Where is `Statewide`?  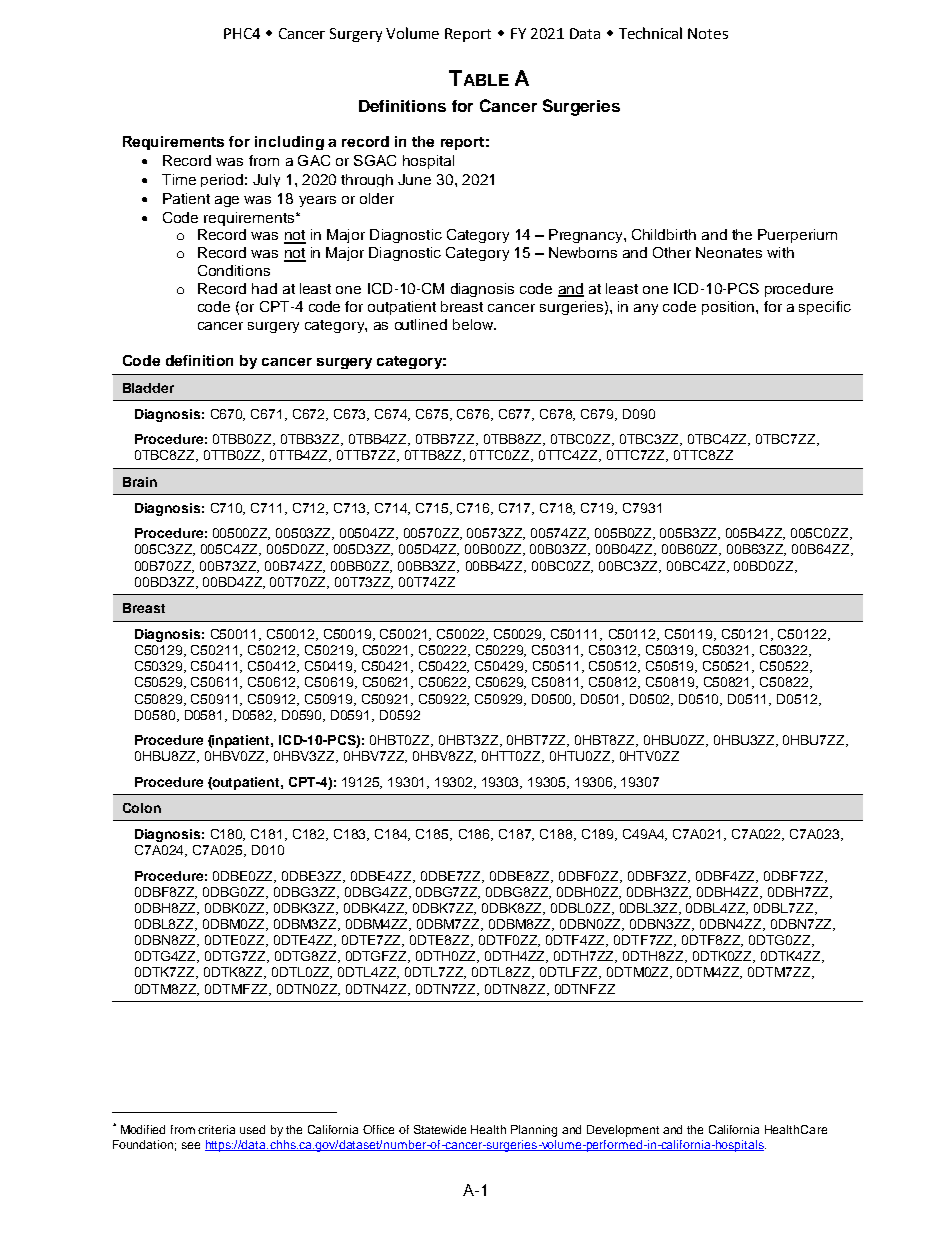 Statewide is located at coordinates (440, 1129).
